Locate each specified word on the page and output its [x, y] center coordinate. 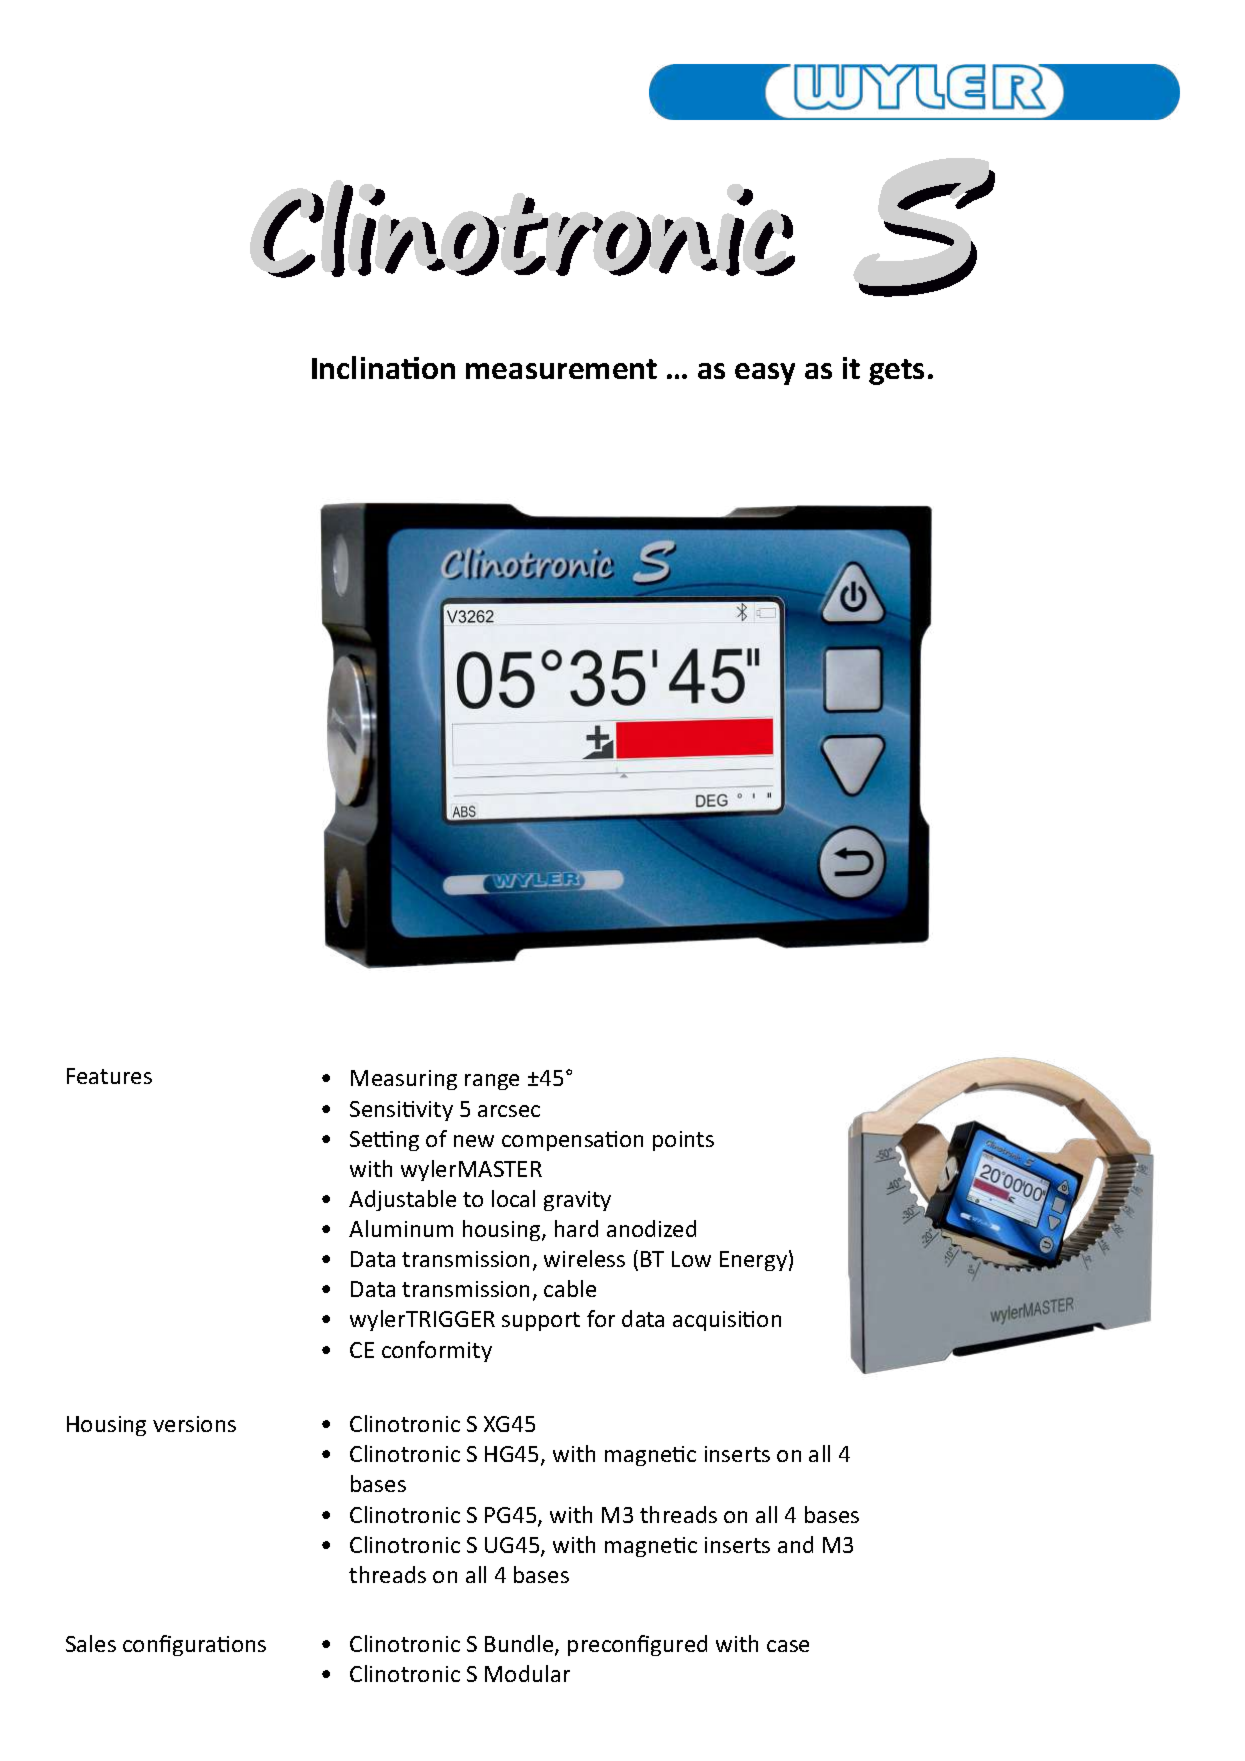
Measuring [404, 1080]
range [492, 1082]
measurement [561, 369]
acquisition [727, 1321]
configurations [194, 1645]
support [541, 1321]
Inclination [383, 367]
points [683, 1141]
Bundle [520, 1645]
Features [109, 1076]
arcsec [509, 1111]
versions [194, 1424]
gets [896, 372]
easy [765, 374]
